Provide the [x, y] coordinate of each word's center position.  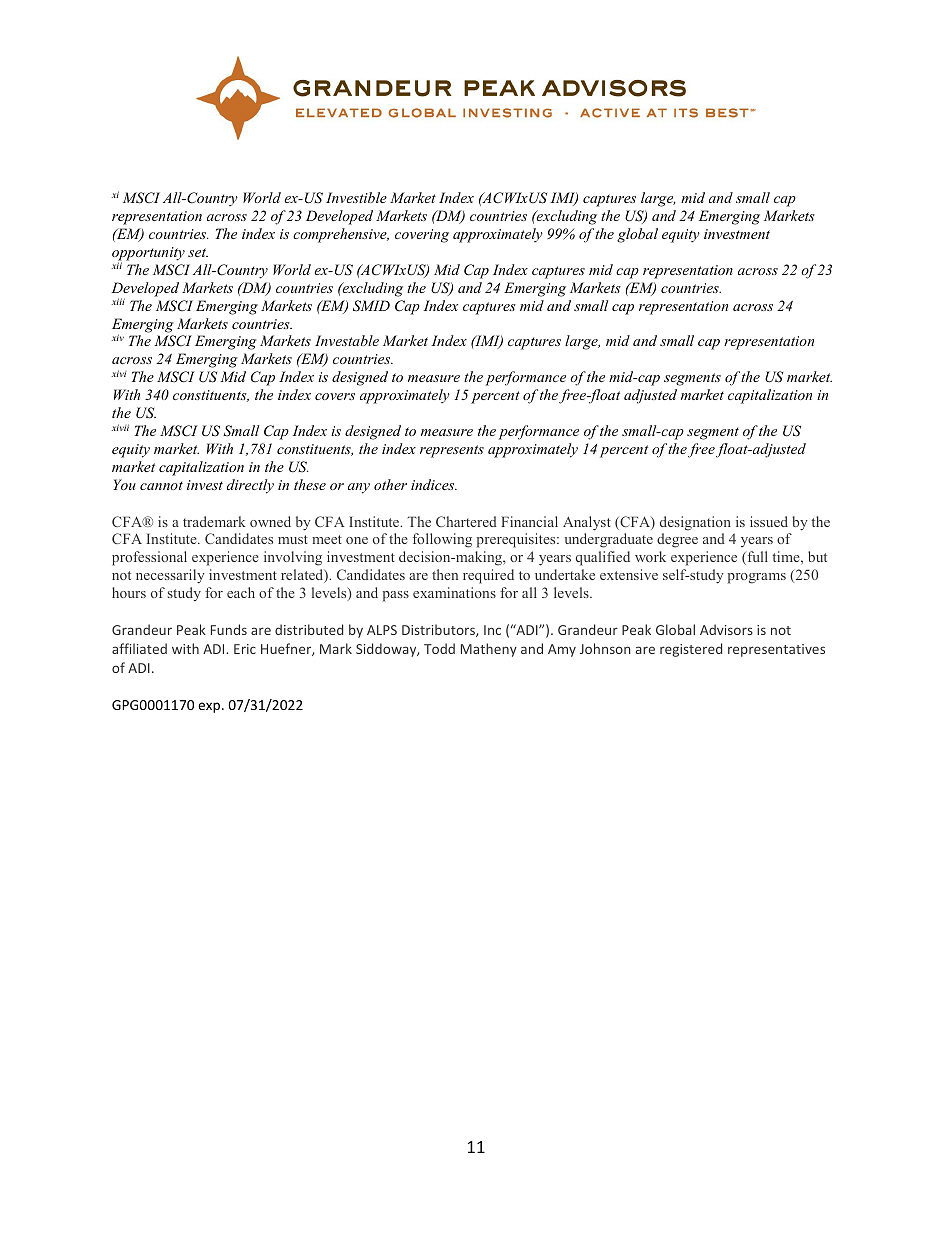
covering [422, 236]
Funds [229, 629]
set [198, 252]
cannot [161, 485]
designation [695, 523]
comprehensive [341, 235]
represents [452, 451]
